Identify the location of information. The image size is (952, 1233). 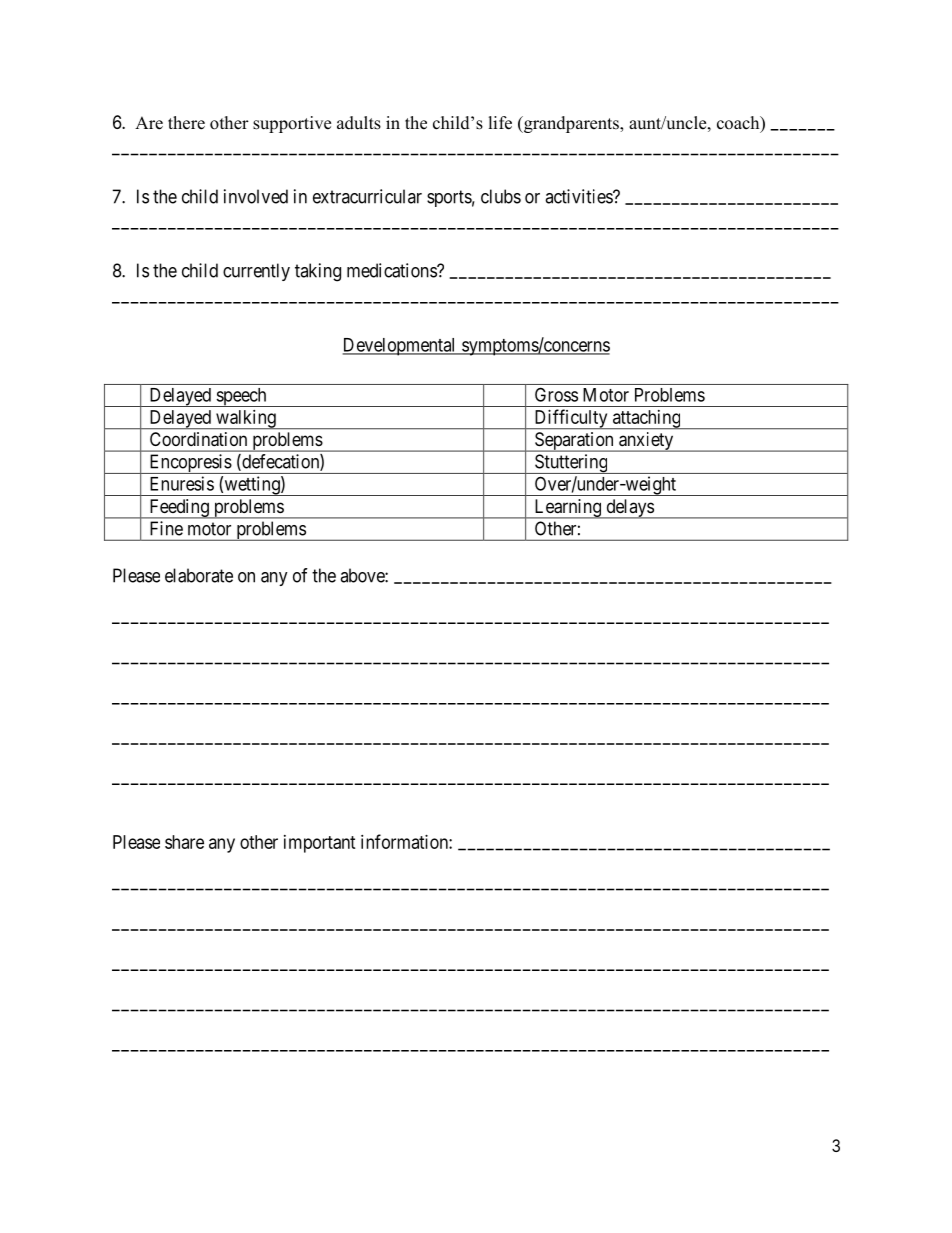
(405, 841).
